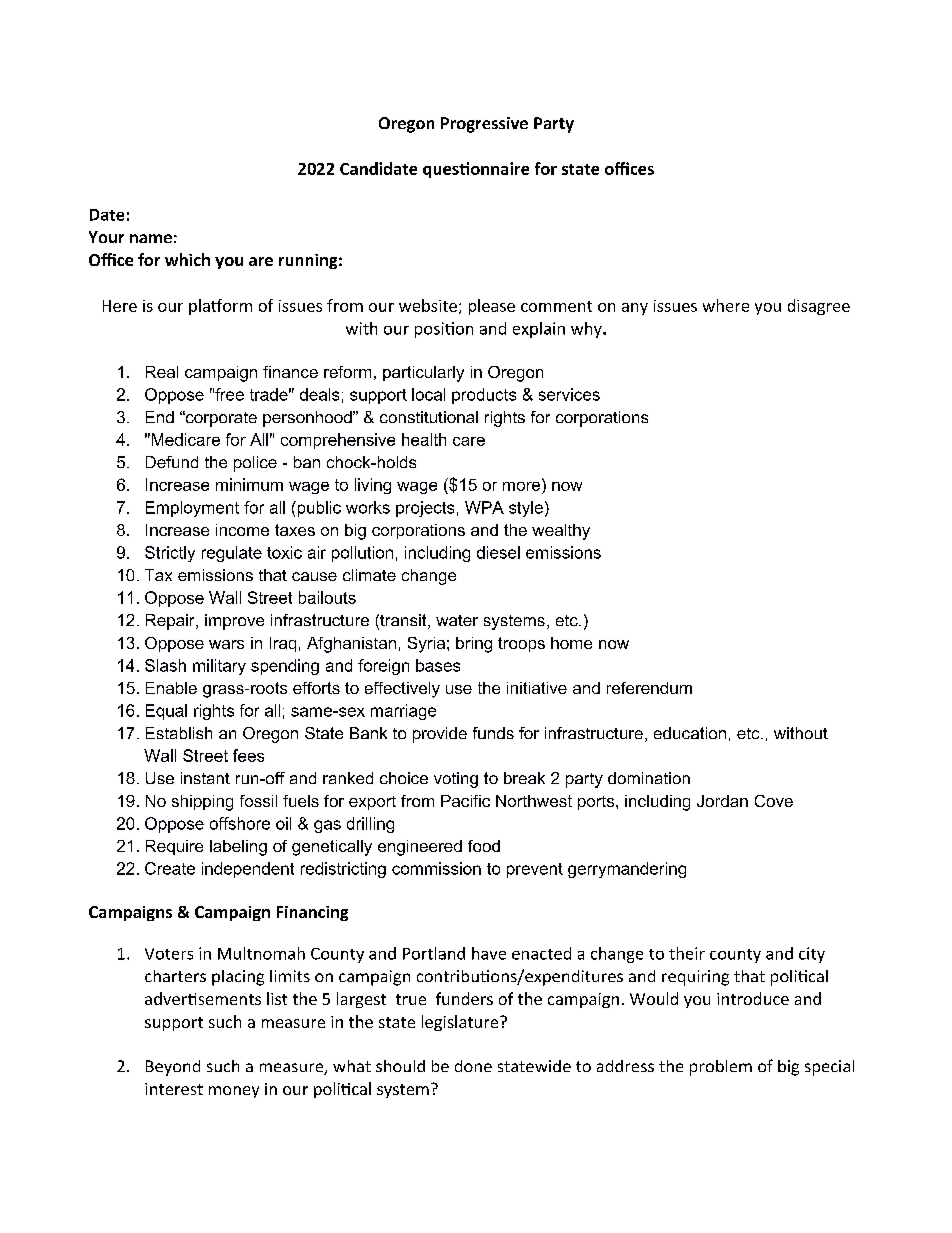 The height and width of the screenshot is (1233, 952). Describe the element at coordinates (819, 307) in the screenshot. I see `disagree` at that location.
